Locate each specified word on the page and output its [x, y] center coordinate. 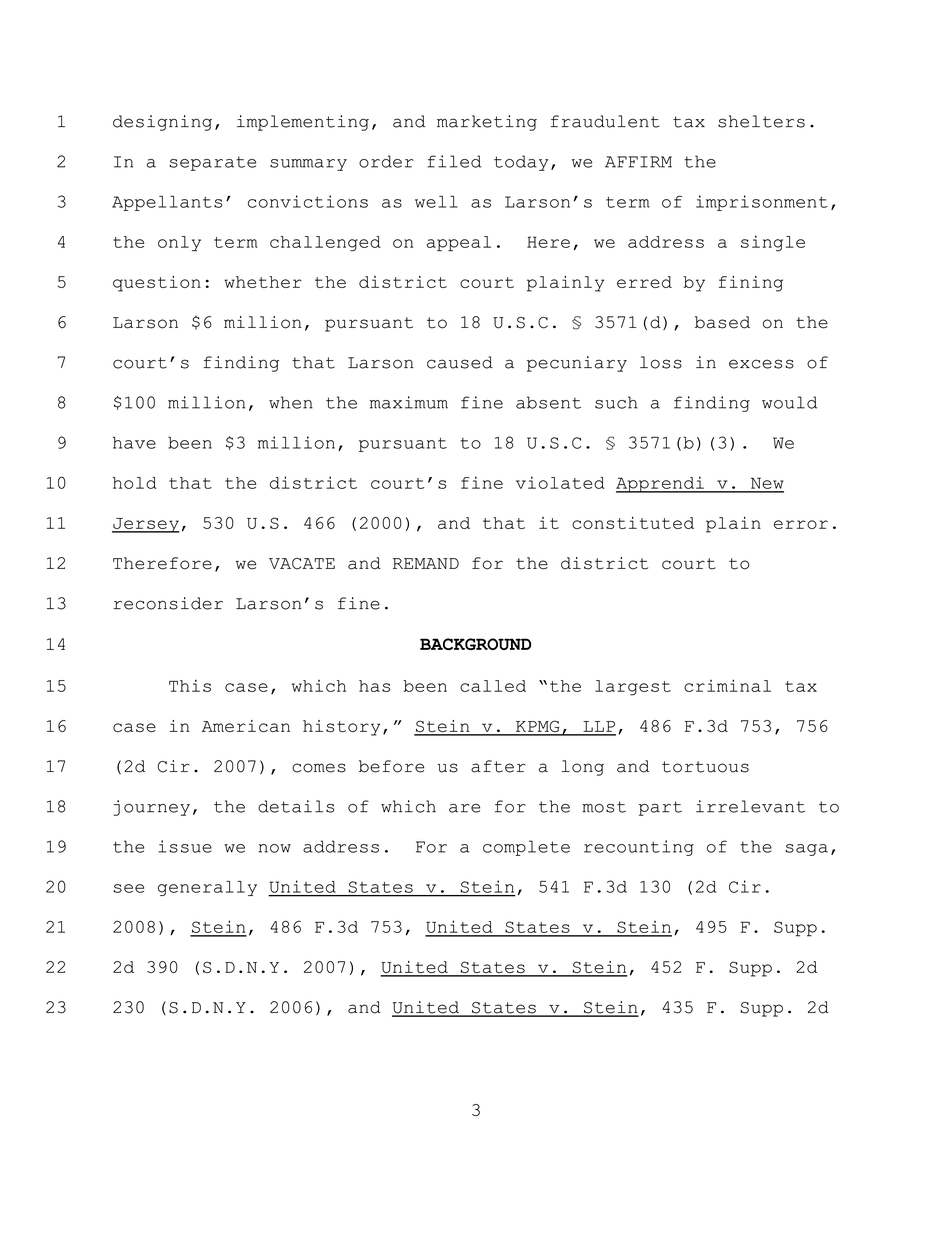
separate [212, 163]
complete [526, 848]
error [801, 524]
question [157, 284]
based [722, 322]
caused [460, 362]
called [493, 686]
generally [207, 888]
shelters [761, 121]
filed [454, 161]
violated [560, 482]
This [190, 686]
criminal [727, 685]
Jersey [146, 525]
